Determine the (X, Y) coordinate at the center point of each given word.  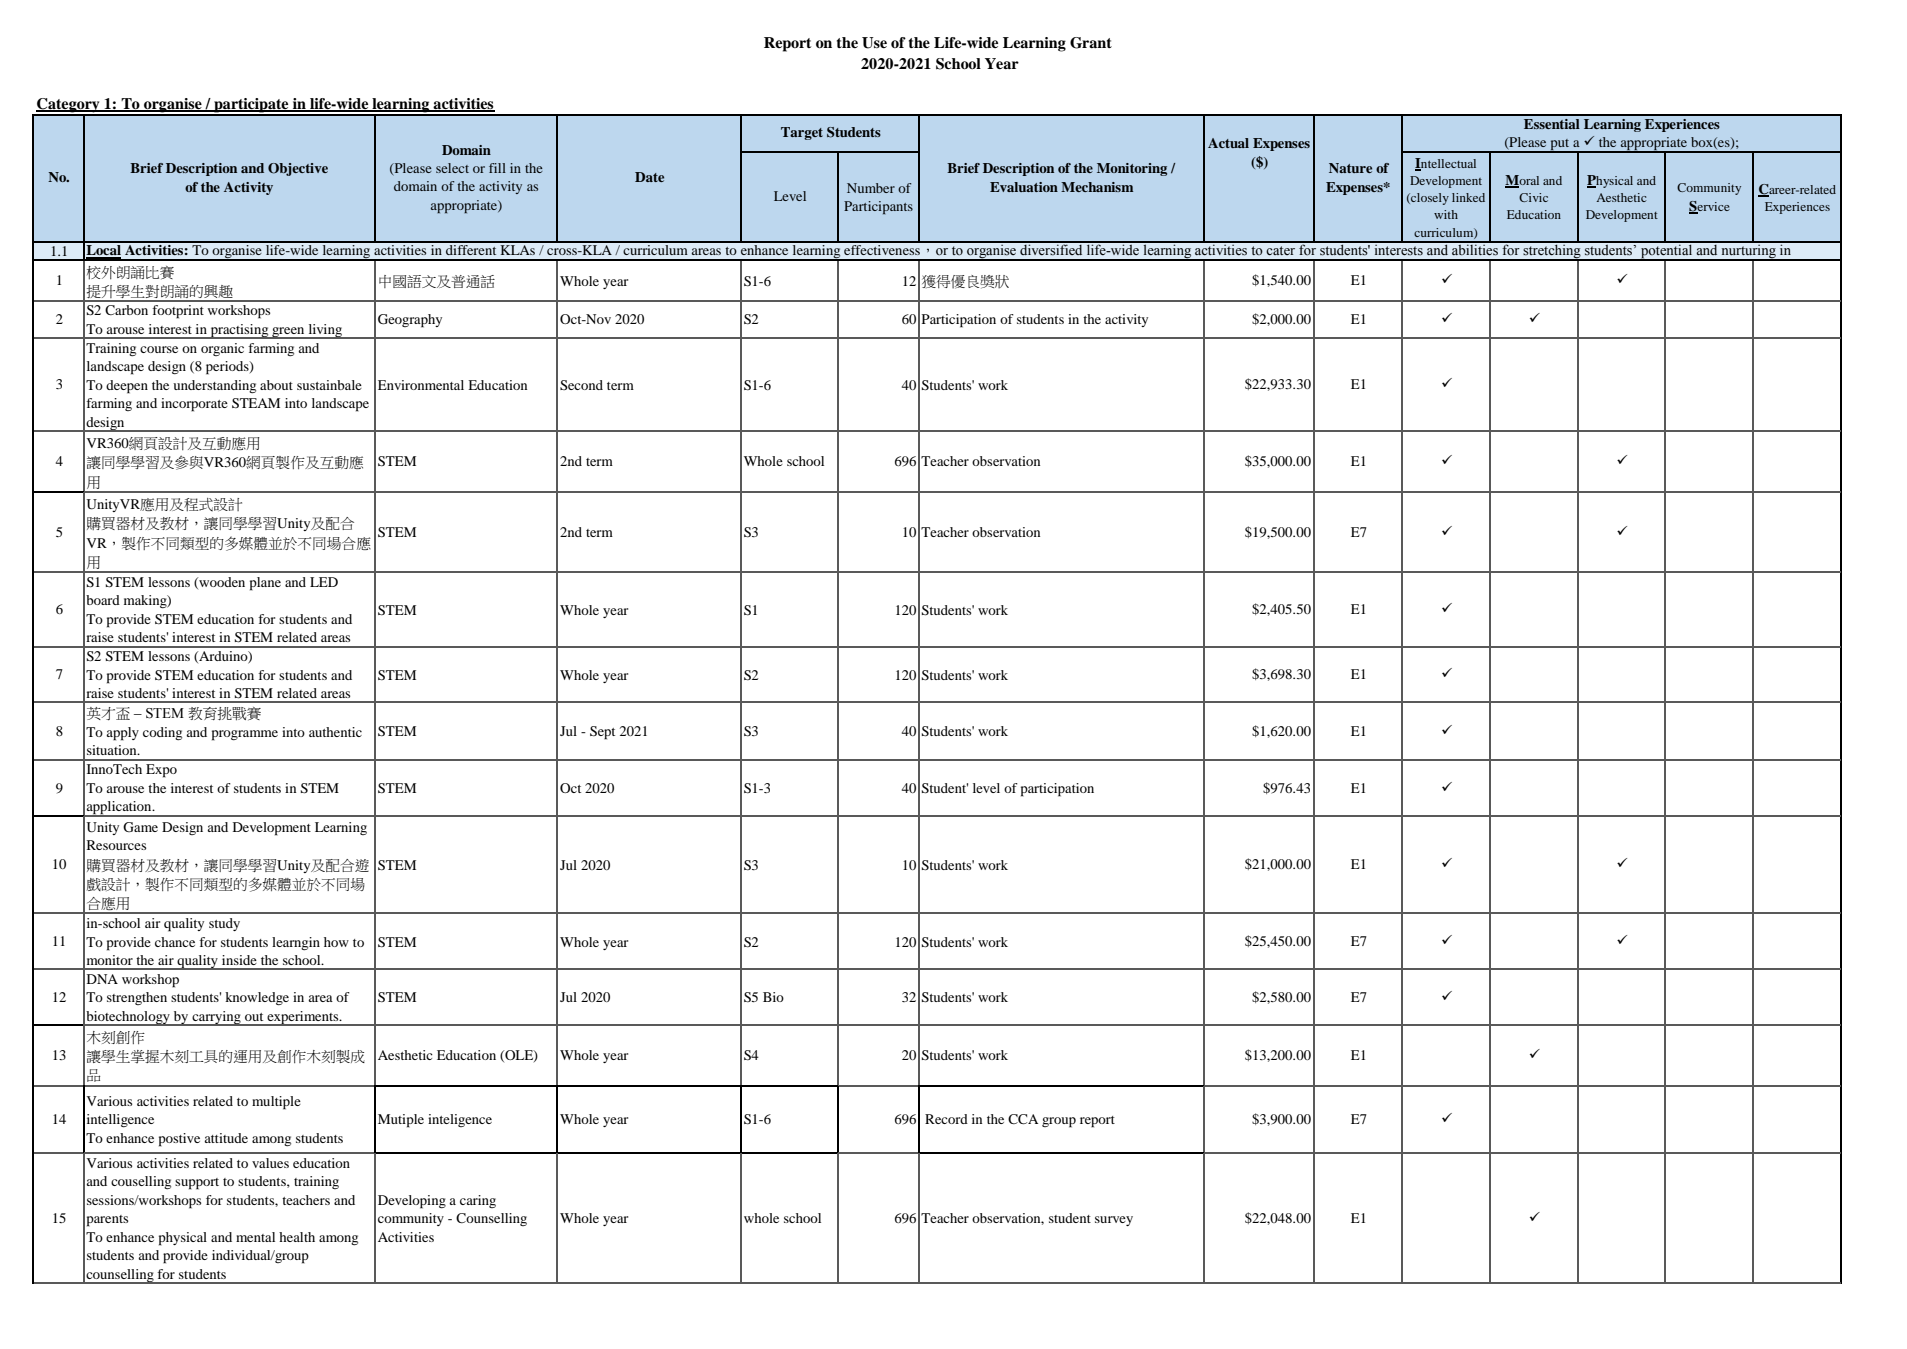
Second (581, 385)
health (297, 1237)
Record (946, 1119)
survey (1114, 1221)
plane (265, 584)
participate (251, 106)
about (276, 385)
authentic (335, 732)
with (1446, 214)
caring (478, 1201)
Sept (602, 733)
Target (802, 133)
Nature (1350, 168)
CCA (1023, 1119)
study (224, 924)
